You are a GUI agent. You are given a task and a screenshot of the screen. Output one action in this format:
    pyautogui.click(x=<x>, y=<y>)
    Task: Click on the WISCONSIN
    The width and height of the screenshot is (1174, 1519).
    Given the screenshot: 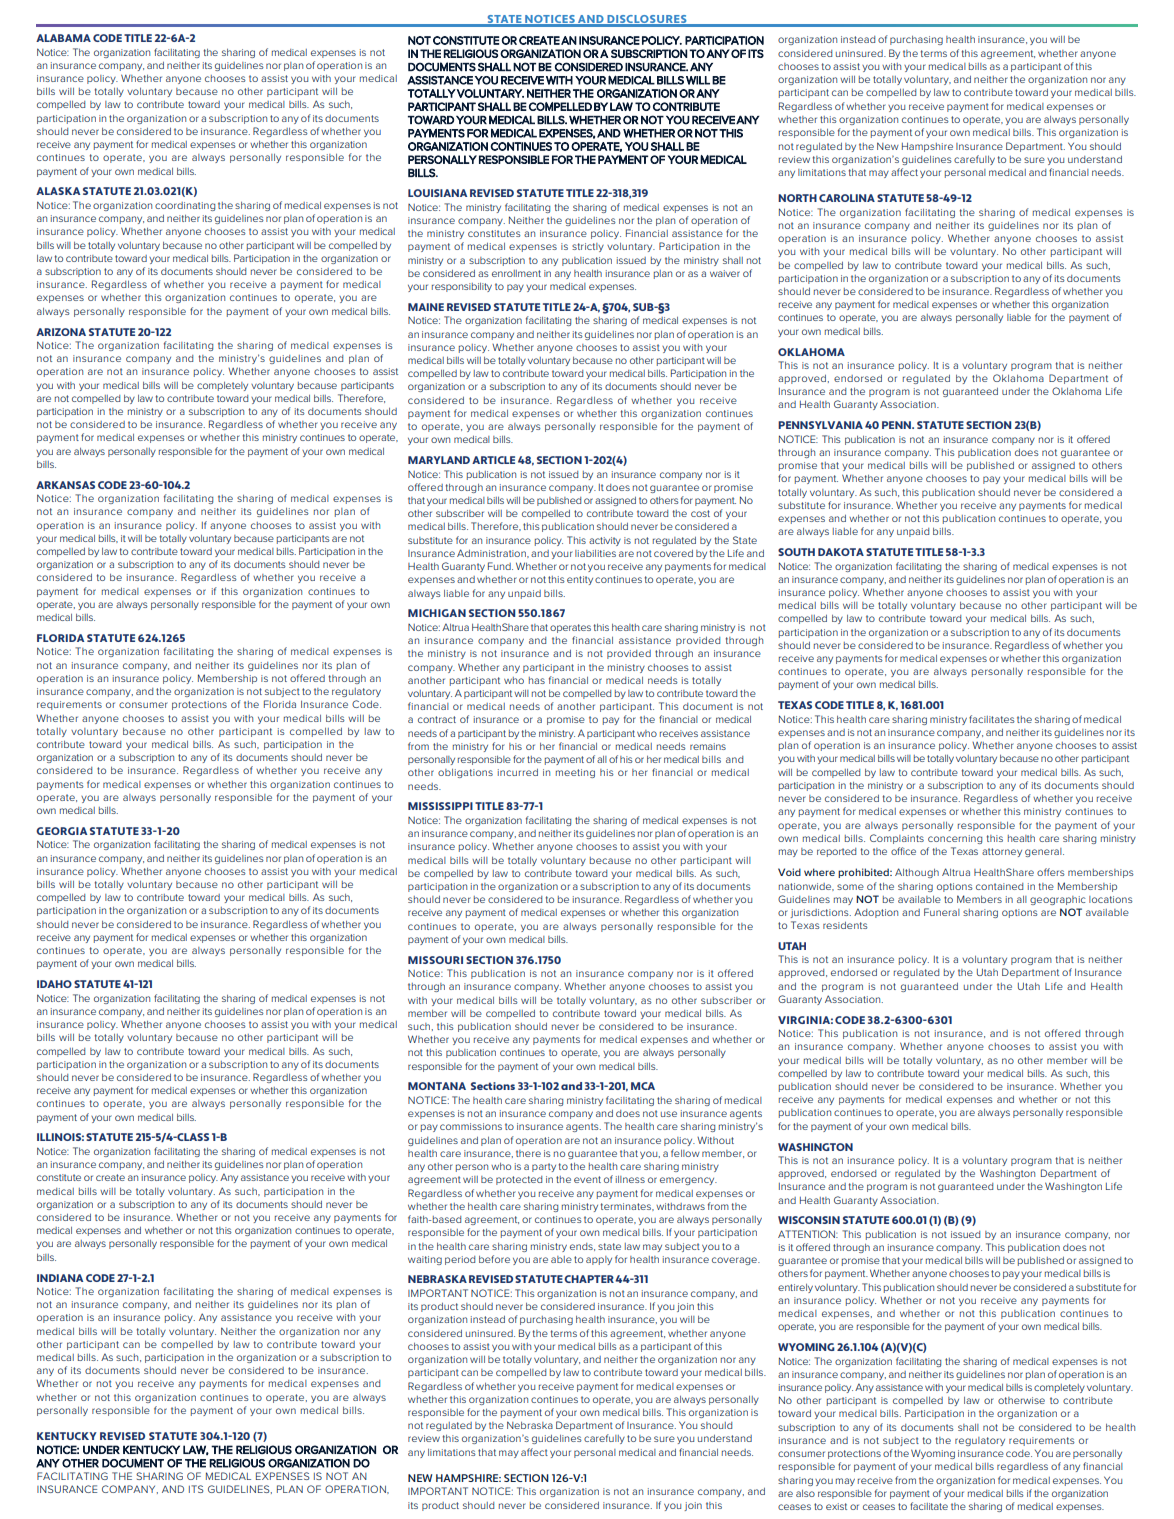 What is the action you would take?
    pyautogui.click(x=809, y=1220)
